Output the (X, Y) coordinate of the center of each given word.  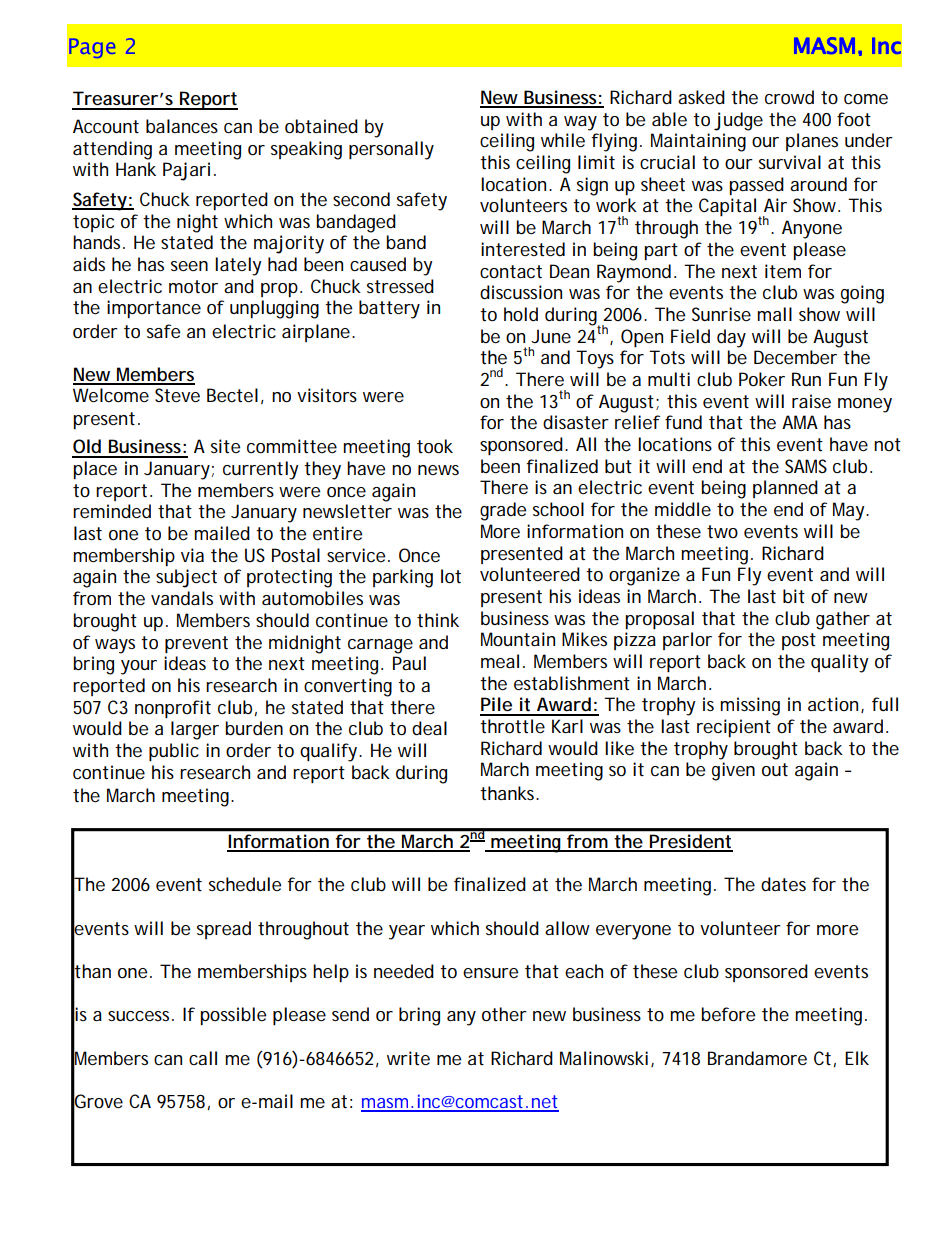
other (504, 1014)
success (138, 1016)
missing (750, 706)
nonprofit (173, 709)
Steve (177, 395)
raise (811, 401)
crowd (789, 97)
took (435, 446)
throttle (512, 726)
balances (182, 126)
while (563, 140)
